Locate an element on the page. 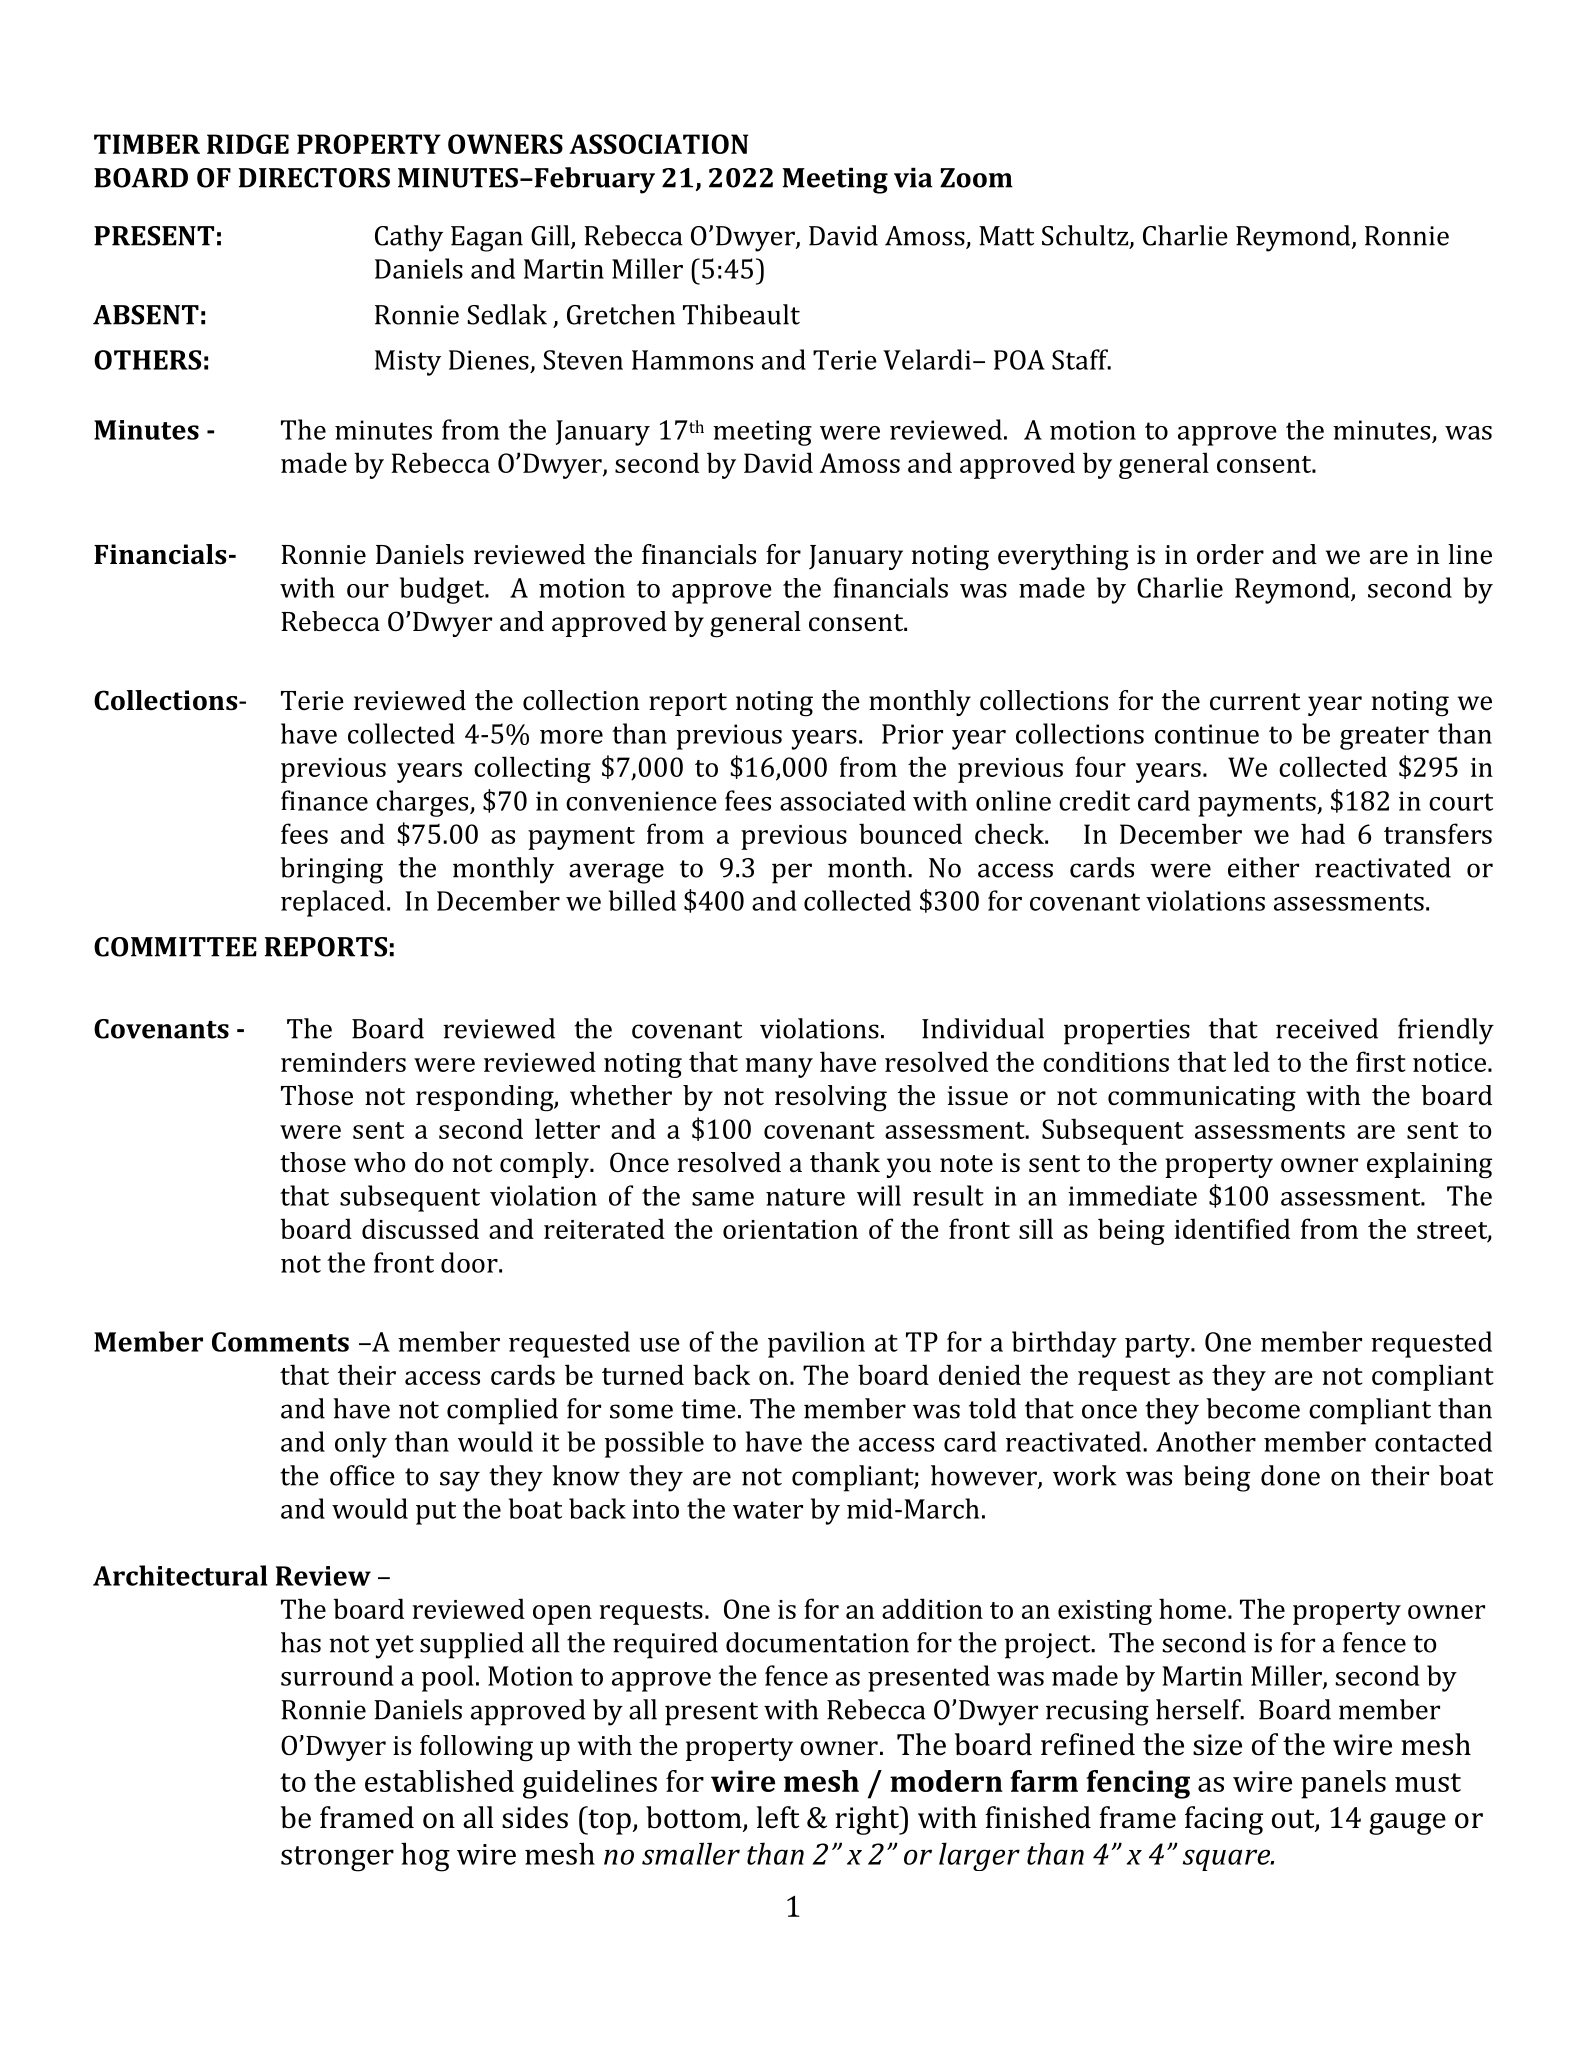  Schultz is located at coordinates (1086, 236).
